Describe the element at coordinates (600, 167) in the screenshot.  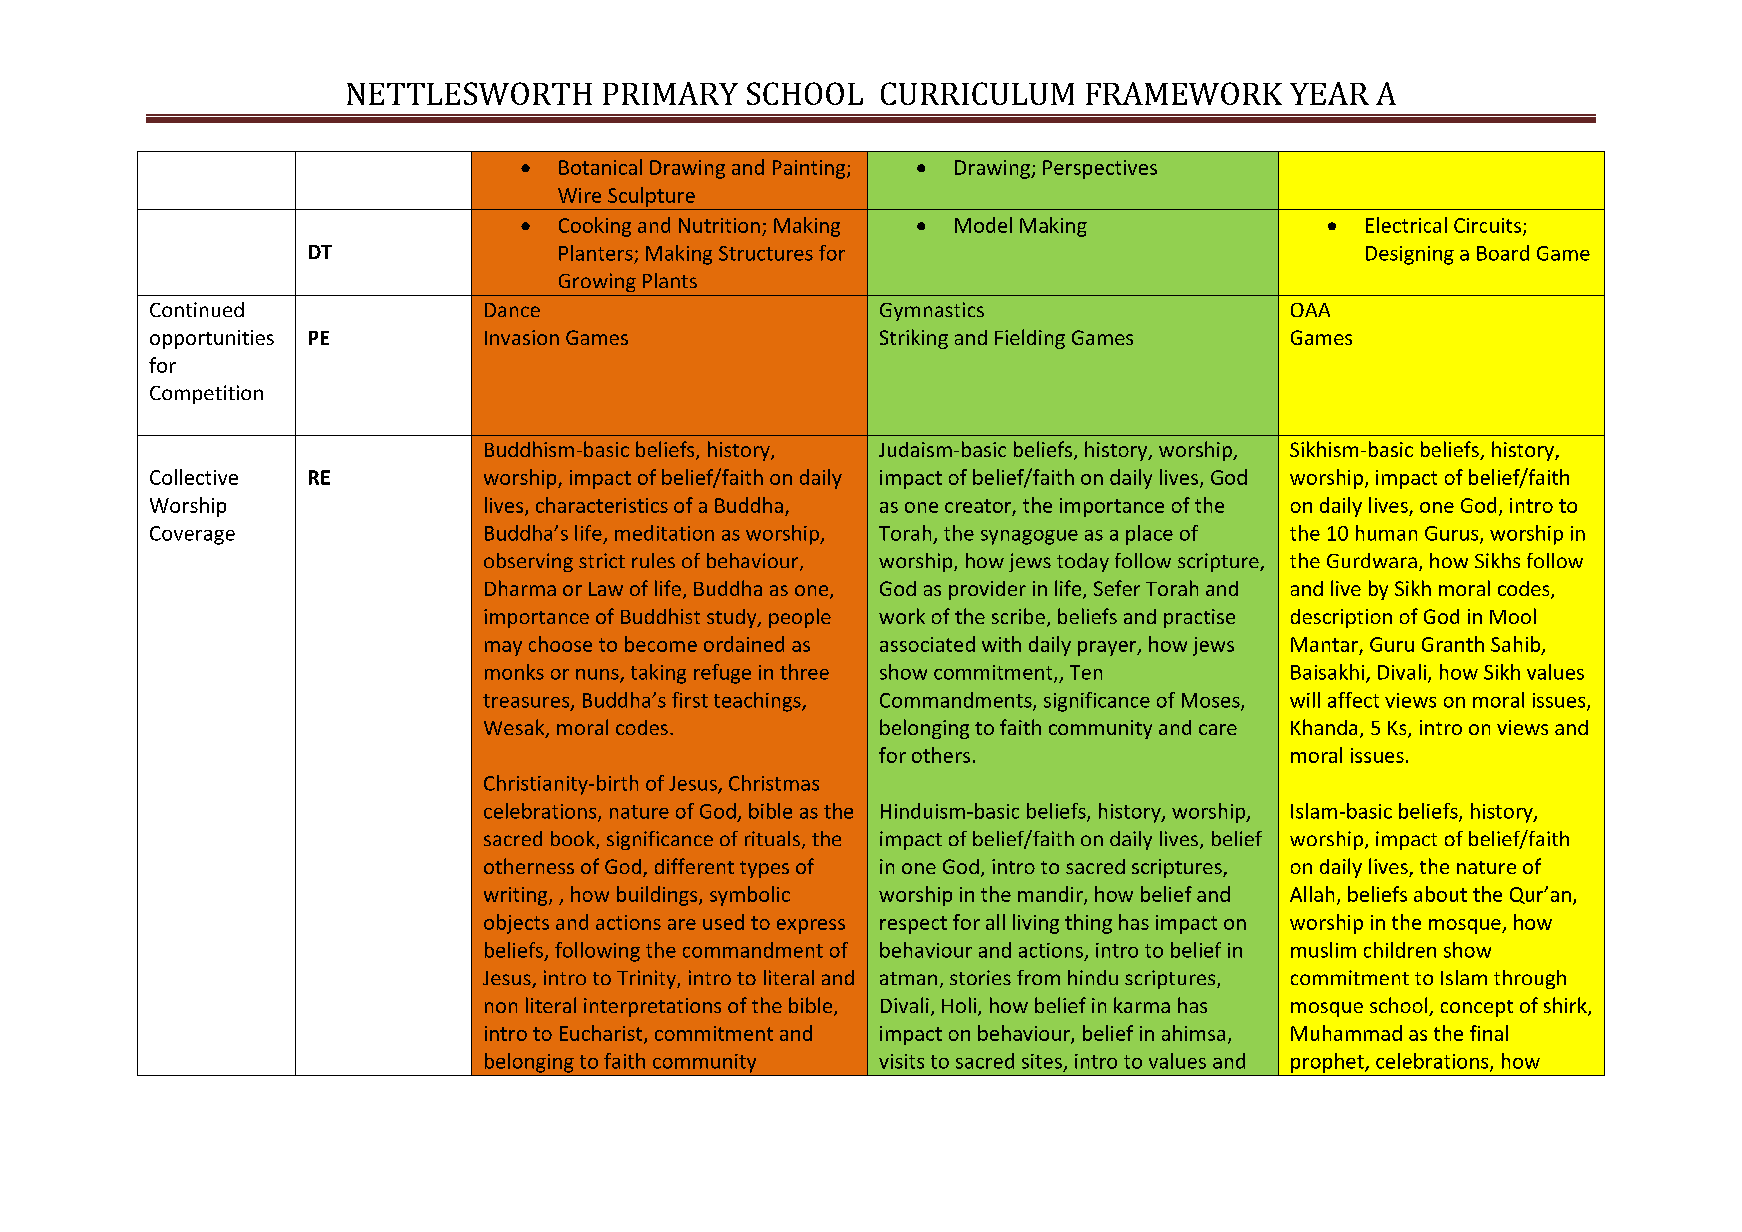
I see `Botanical` at that location.
